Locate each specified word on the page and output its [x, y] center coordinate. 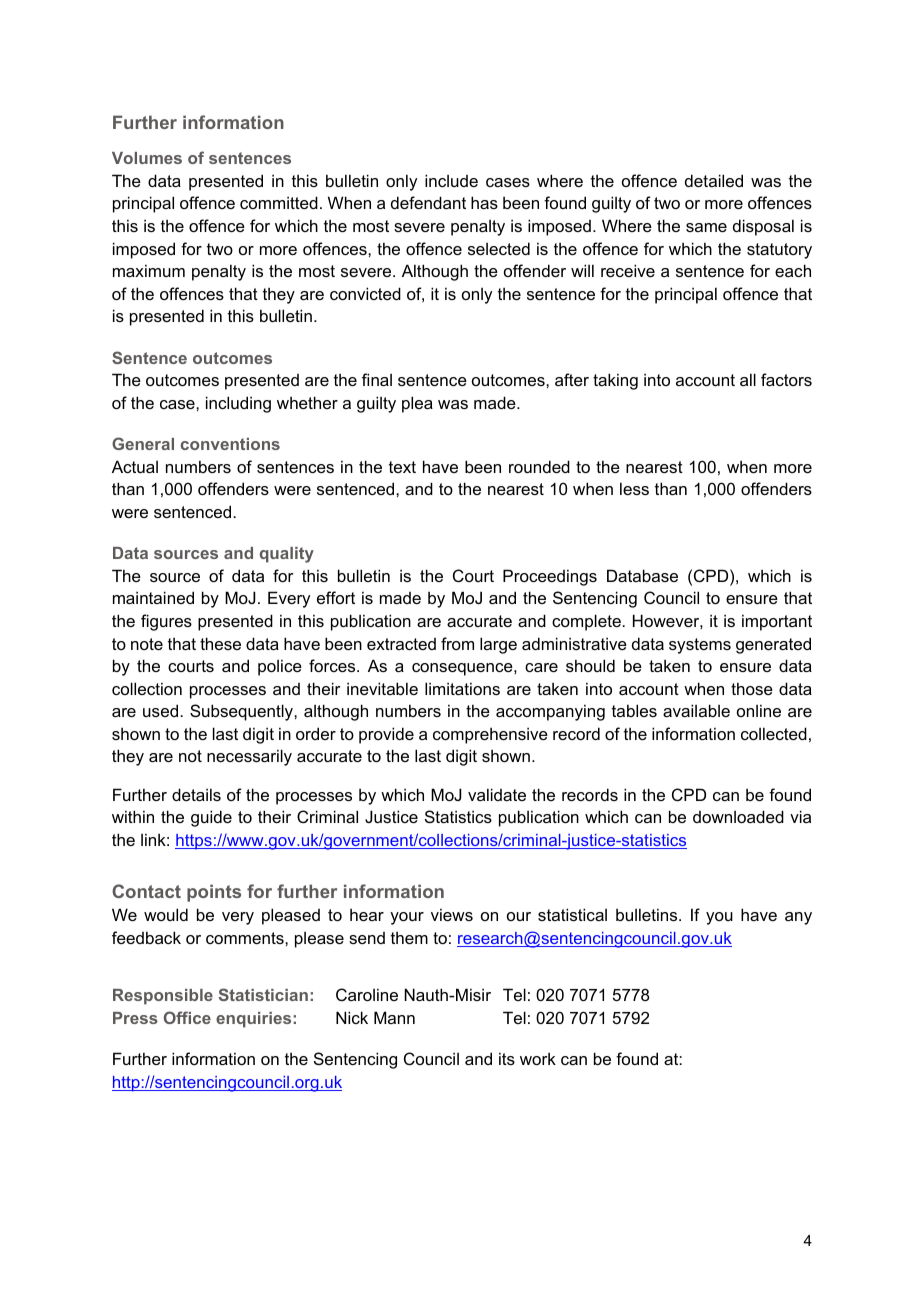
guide [211, 818]
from [457, 643]
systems [700, 646]
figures [166, 622]
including [238, 404]
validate [497, 794]
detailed [714, 180]
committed [279, 202]
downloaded [738, 816]
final [377, 379]
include [451, 180]
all [748, 379]
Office [187, 1017]
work [538, 1058]
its [507, 1058]
